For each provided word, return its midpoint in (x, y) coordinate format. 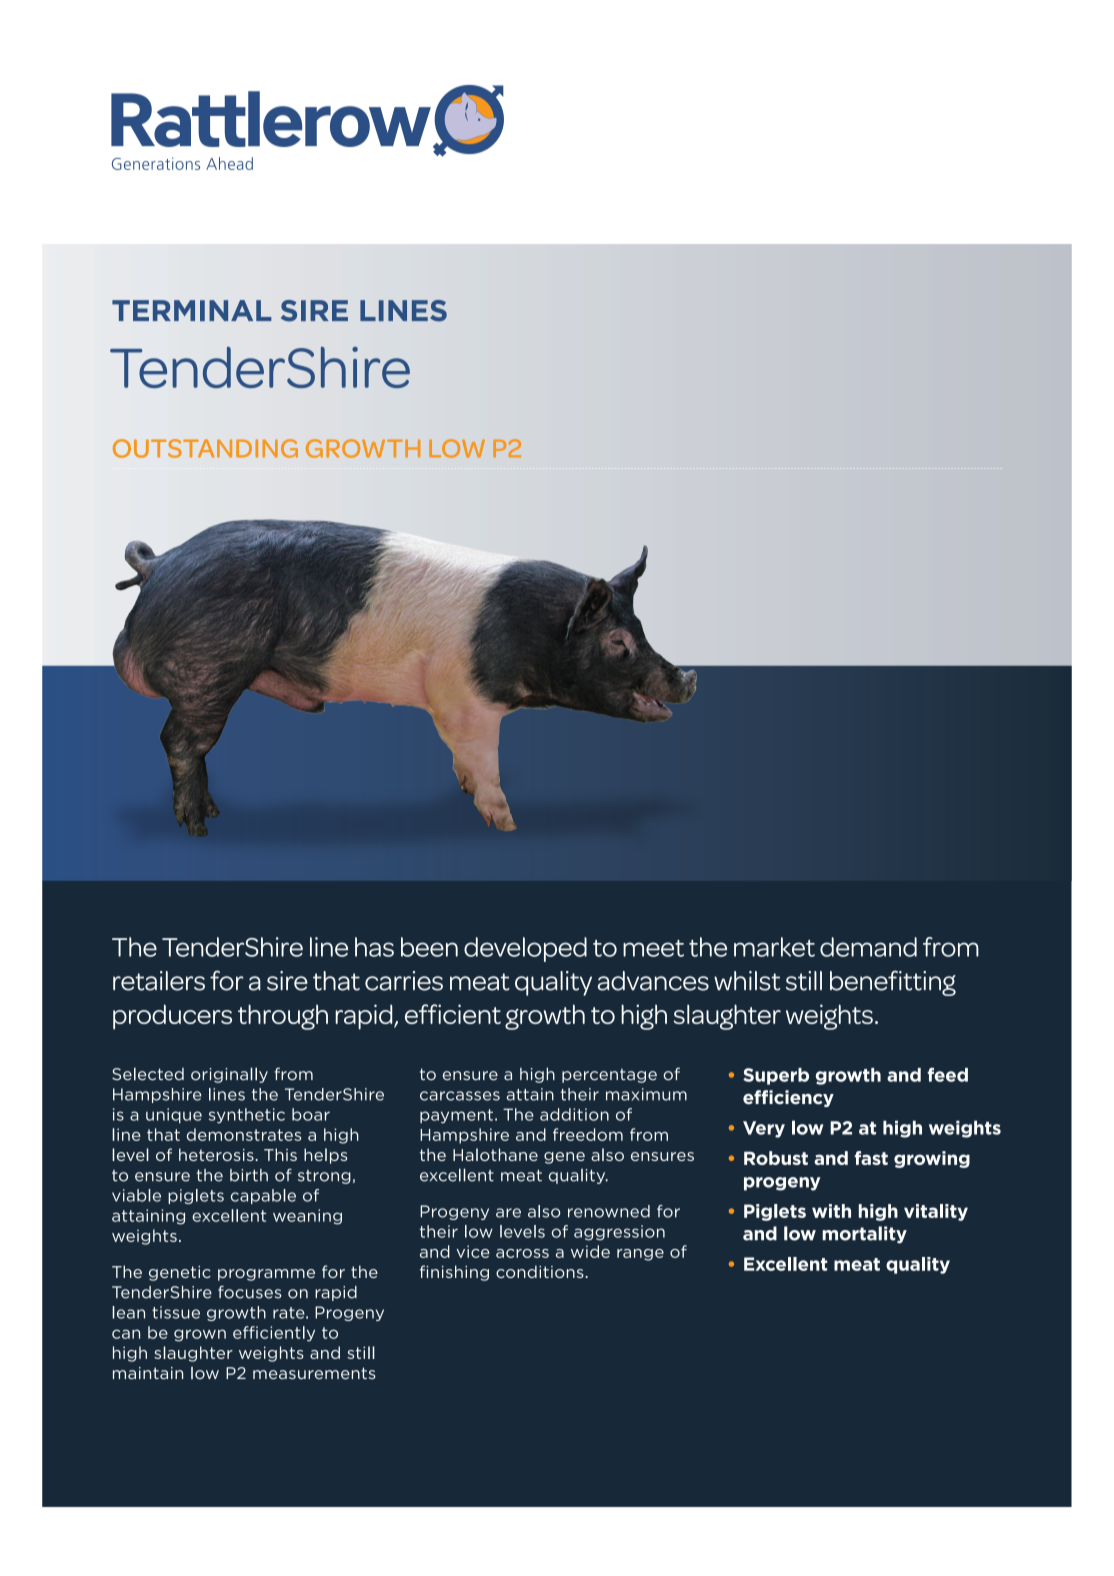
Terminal (192, 310)
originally (229, 1075)
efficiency (788, 1098)
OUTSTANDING (205, 448)
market (774, 947)
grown (200, 1335)
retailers (159, 981)
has (374, 947)
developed (525, 949)
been (429, 947)
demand (868, 947)
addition (574, 1114)
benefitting (893, 983)
